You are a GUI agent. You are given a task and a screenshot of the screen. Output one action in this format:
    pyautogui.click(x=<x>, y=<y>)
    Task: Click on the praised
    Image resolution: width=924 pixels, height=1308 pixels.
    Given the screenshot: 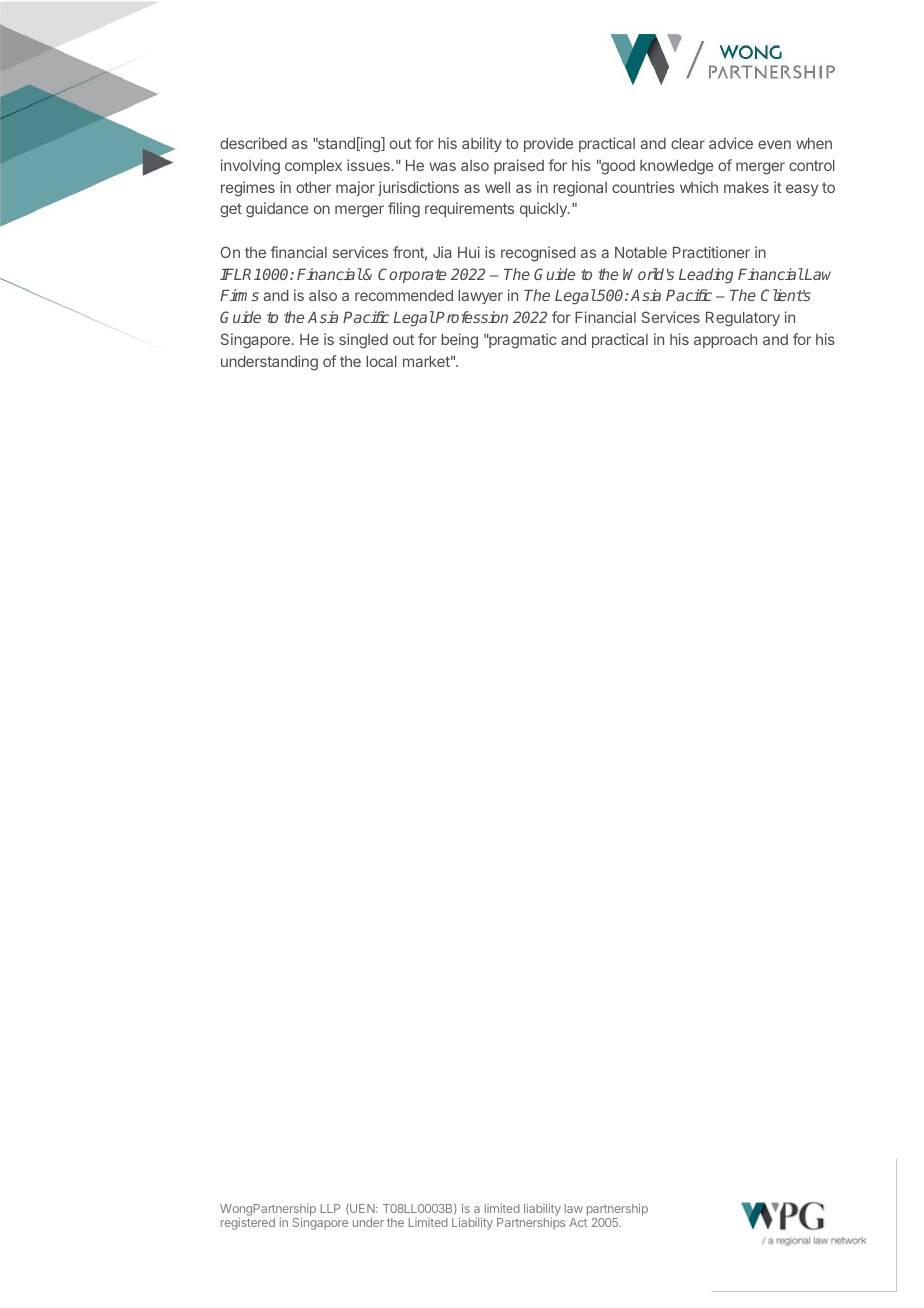 What is the action you would take?
    pyautogui.click(x=519, y=166)
